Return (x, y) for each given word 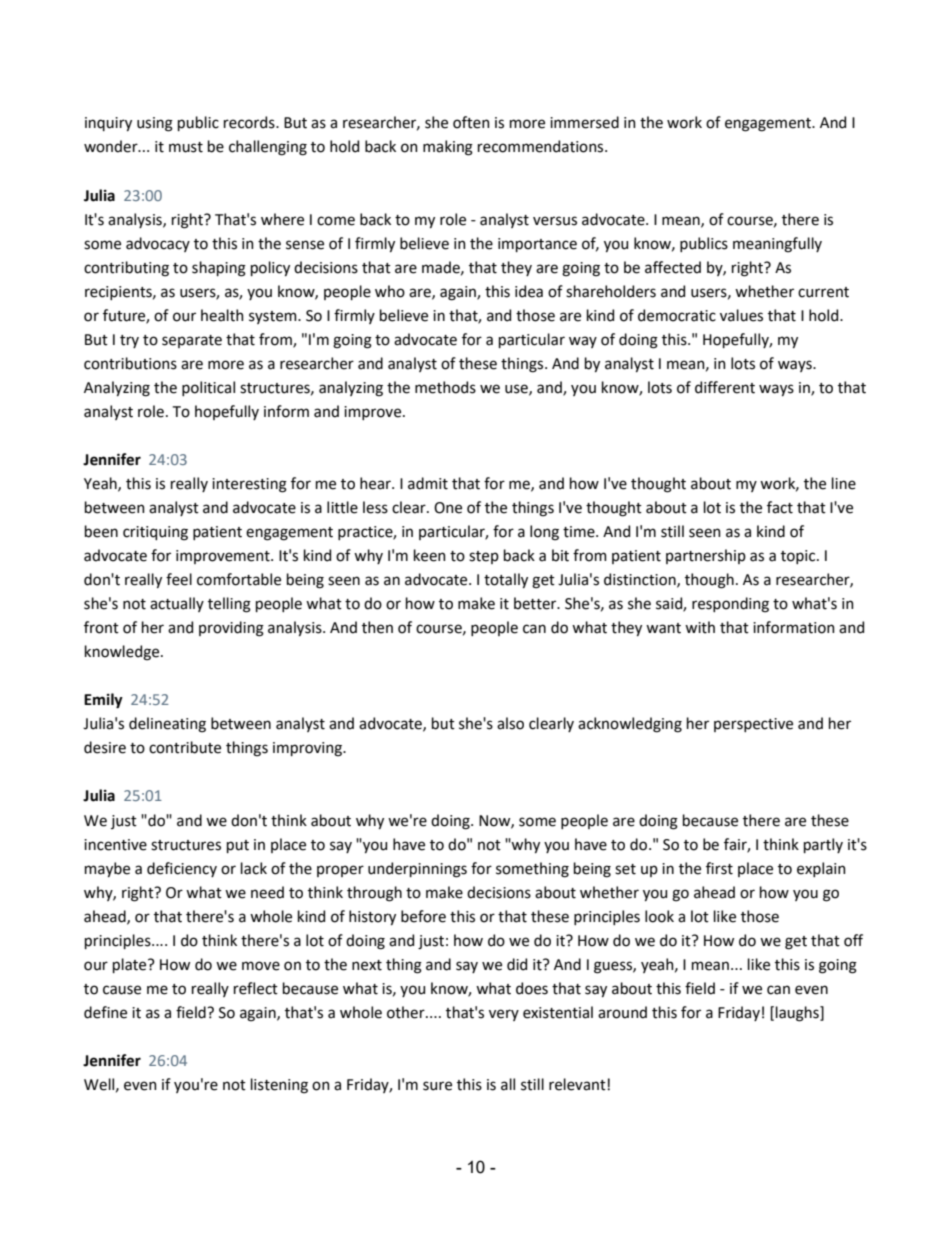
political (208, 388)
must (186, 147)
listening (279, 1086)
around (622, 1012)
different (725, 387)
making (448, 148)
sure (437, 1086)
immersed (584, 122)
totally (506, 580)
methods (445, 387)
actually (177, 604)
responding (730, 605)
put (238, 846)
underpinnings (417, 870)
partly (823, 845)
